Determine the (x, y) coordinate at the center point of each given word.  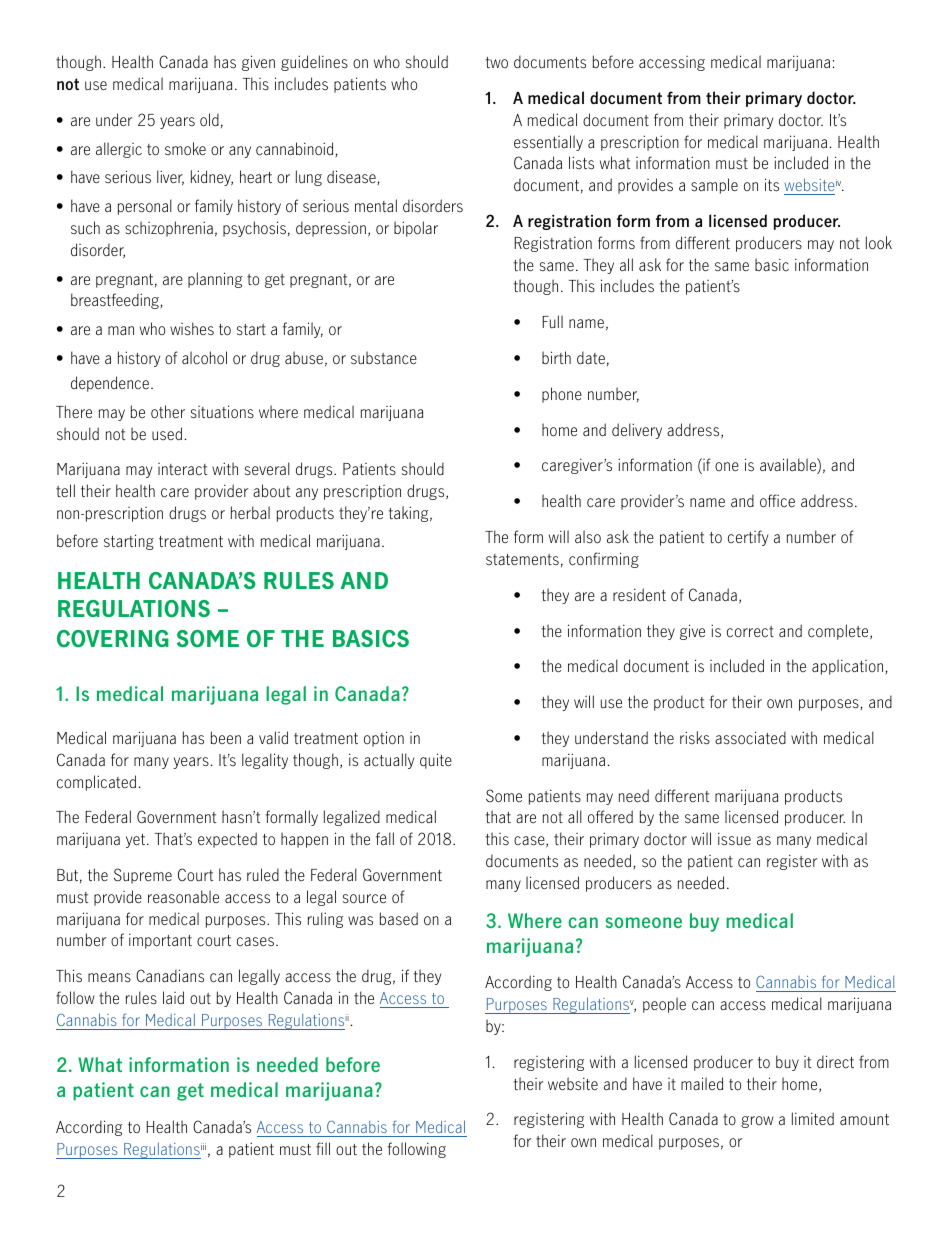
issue (734, 839)
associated (750, 738)
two (497, 63)
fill (323, 1148)
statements (522, 560)
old (209, 120)
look (879, 243)
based (399, 919)
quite (436, 761)
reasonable (183, 897)
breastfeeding (116, 301)
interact (182, 469)
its (772, 185)
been (226, 737)
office (777, 501)
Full (552, 321)
